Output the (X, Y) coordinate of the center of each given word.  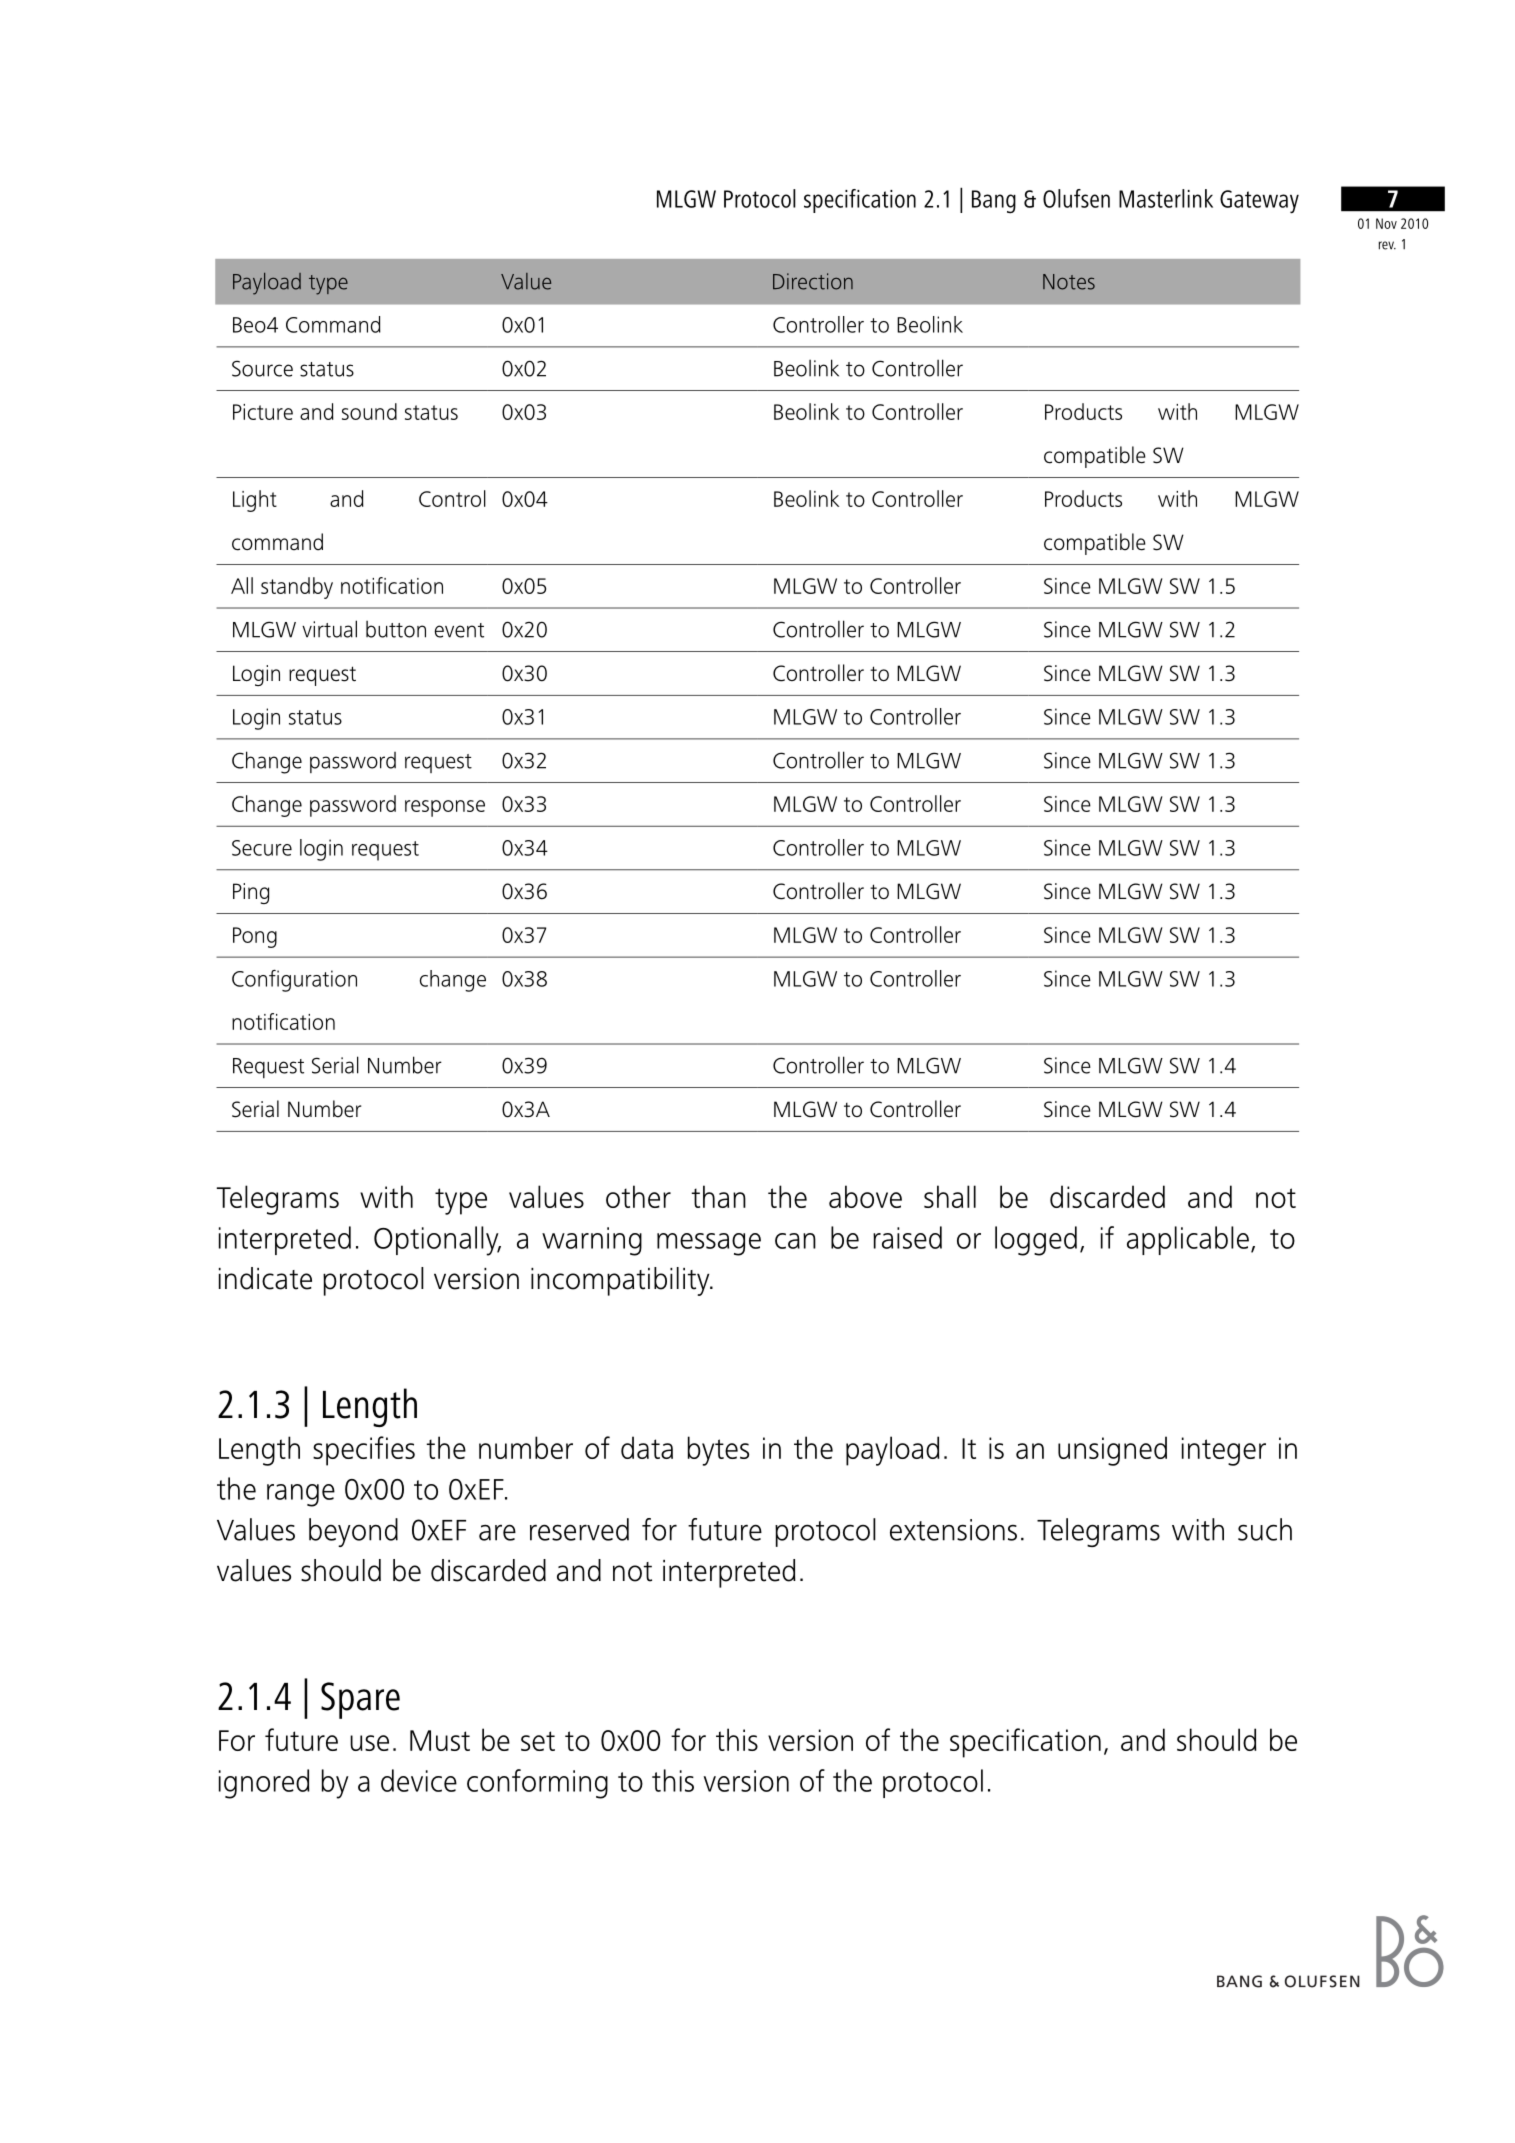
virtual (329, 629)
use (369, 1743)
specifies (364, 1451)
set (538, 1741)
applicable (1188, 1240)
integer (1224, 1451)
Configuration (294, 980)
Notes (1069, 282)
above (865, 1196)
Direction (813, 281)
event (459, 630)
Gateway (1259, 202)
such (1265, 1529)
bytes (718, 1451)
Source (262, 368)
